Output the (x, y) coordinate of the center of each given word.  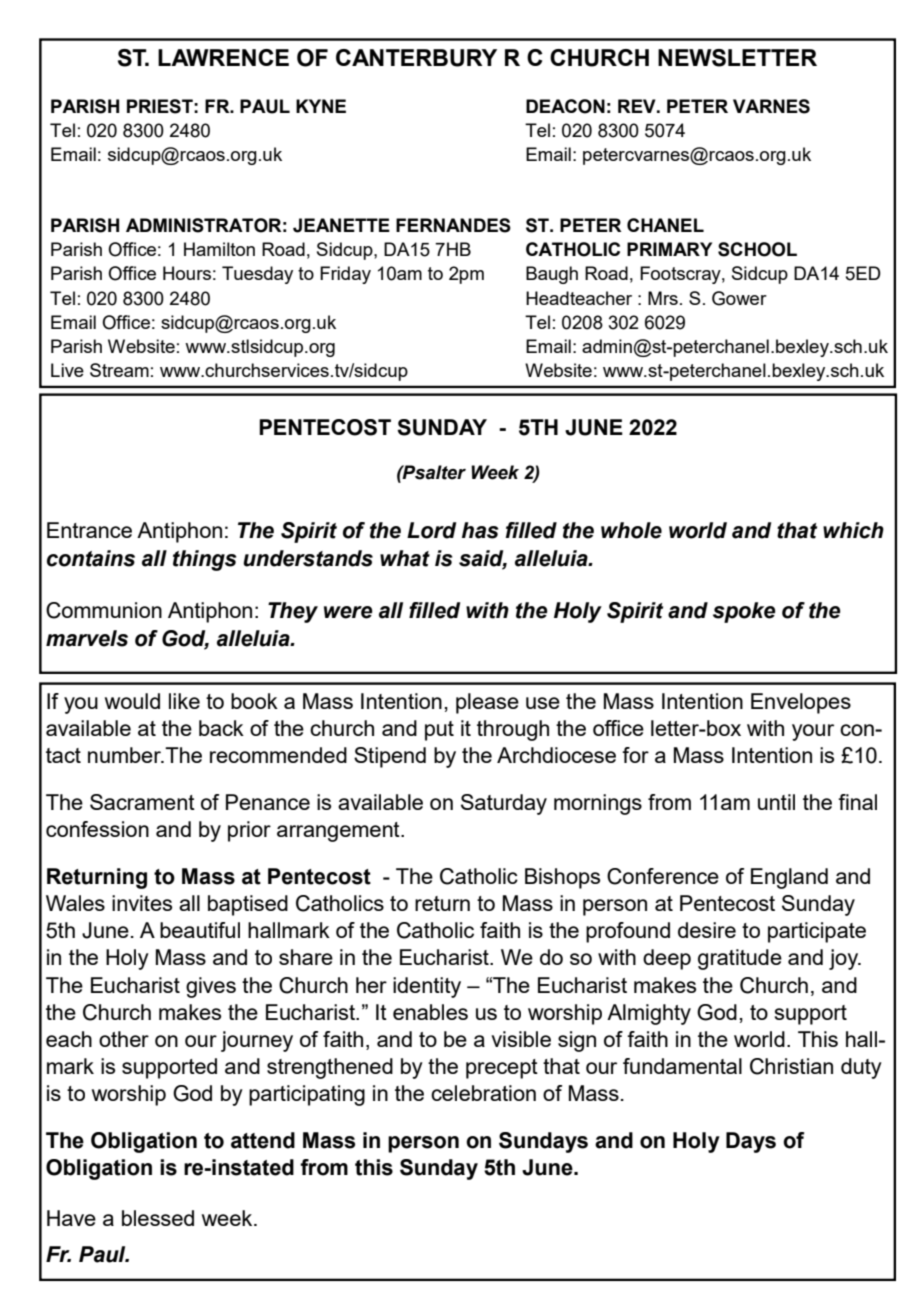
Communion (104, 610)
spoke (744, 612)
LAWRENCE (223, 57)
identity (427, 987)
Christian (791, 1066)
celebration (483, 1093)
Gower (739, 298)
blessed (158, 1218)
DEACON (565, 106)
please (487, 703)
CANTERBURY (416, 58)
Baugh (552, 275)
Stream (119, 370)
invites (142, 903)
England (789, 878)
